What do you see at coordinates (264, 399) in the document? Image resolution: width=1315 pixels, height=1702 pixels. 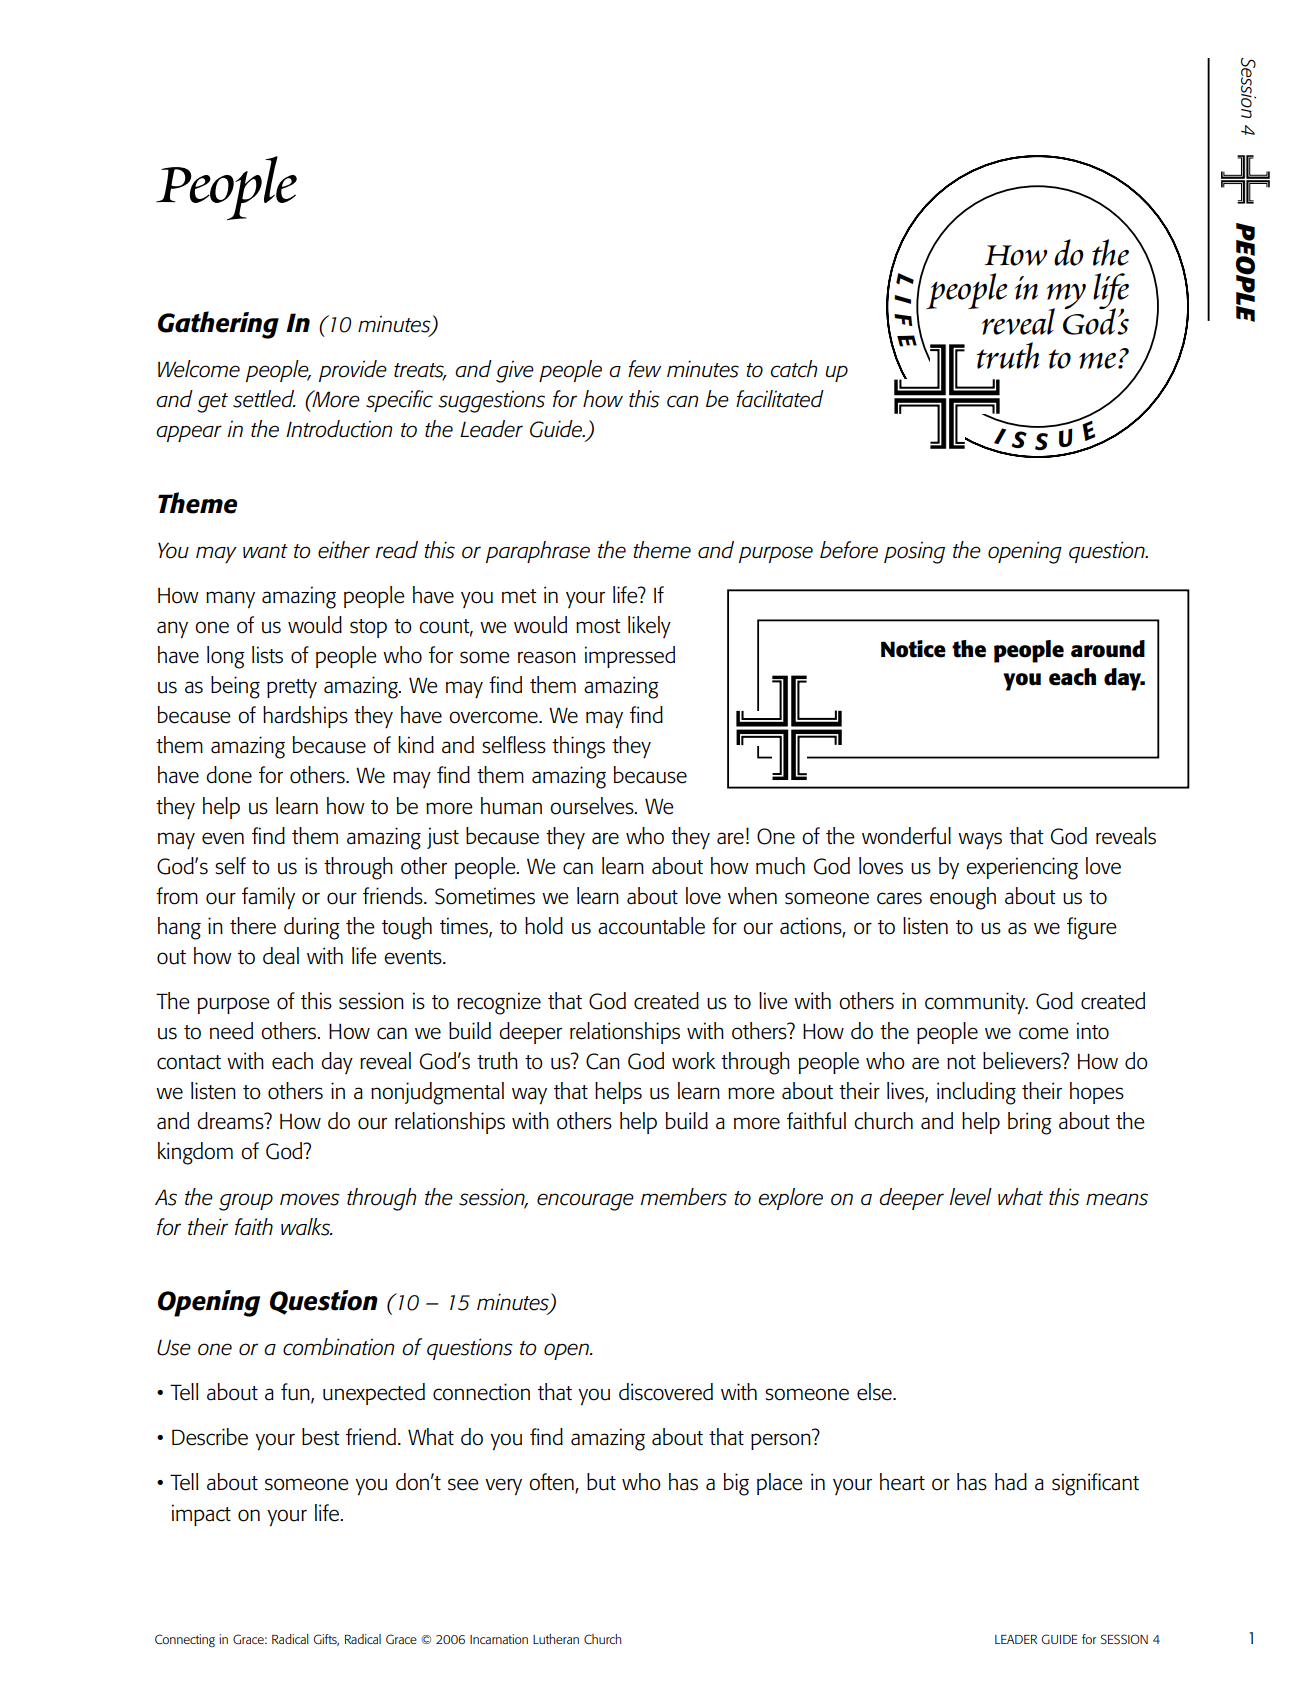 I see `settled` at bounding box center [264, 399].
